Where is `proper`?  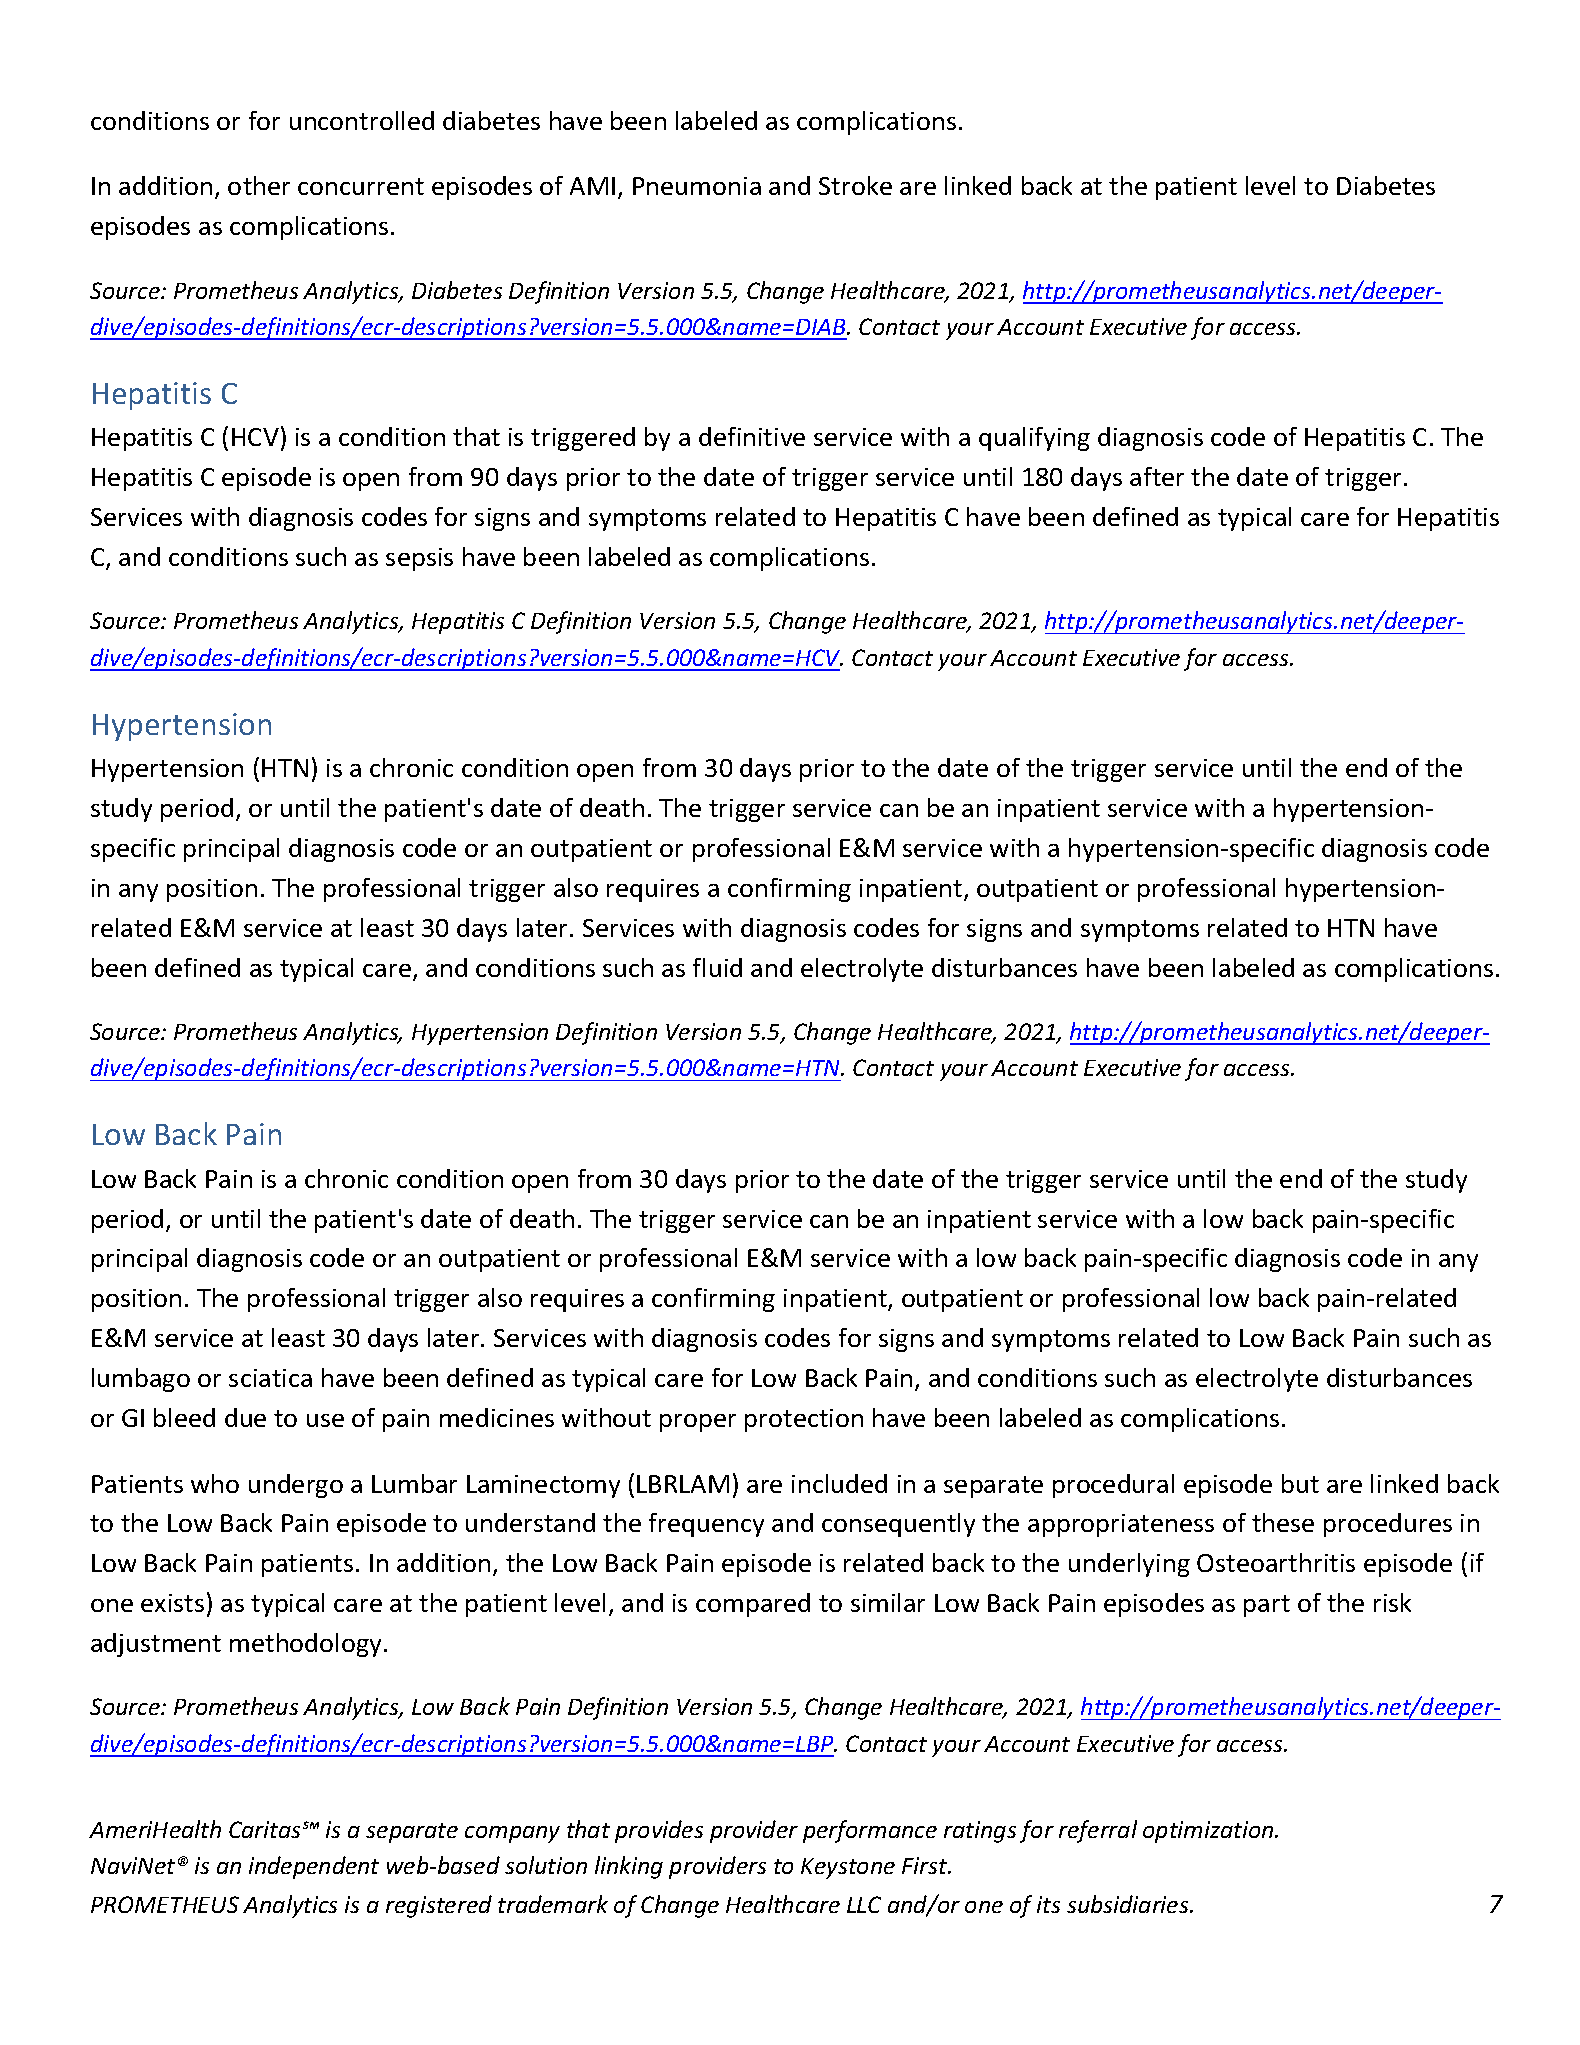 proper is located at coordinates (698, 1423).
